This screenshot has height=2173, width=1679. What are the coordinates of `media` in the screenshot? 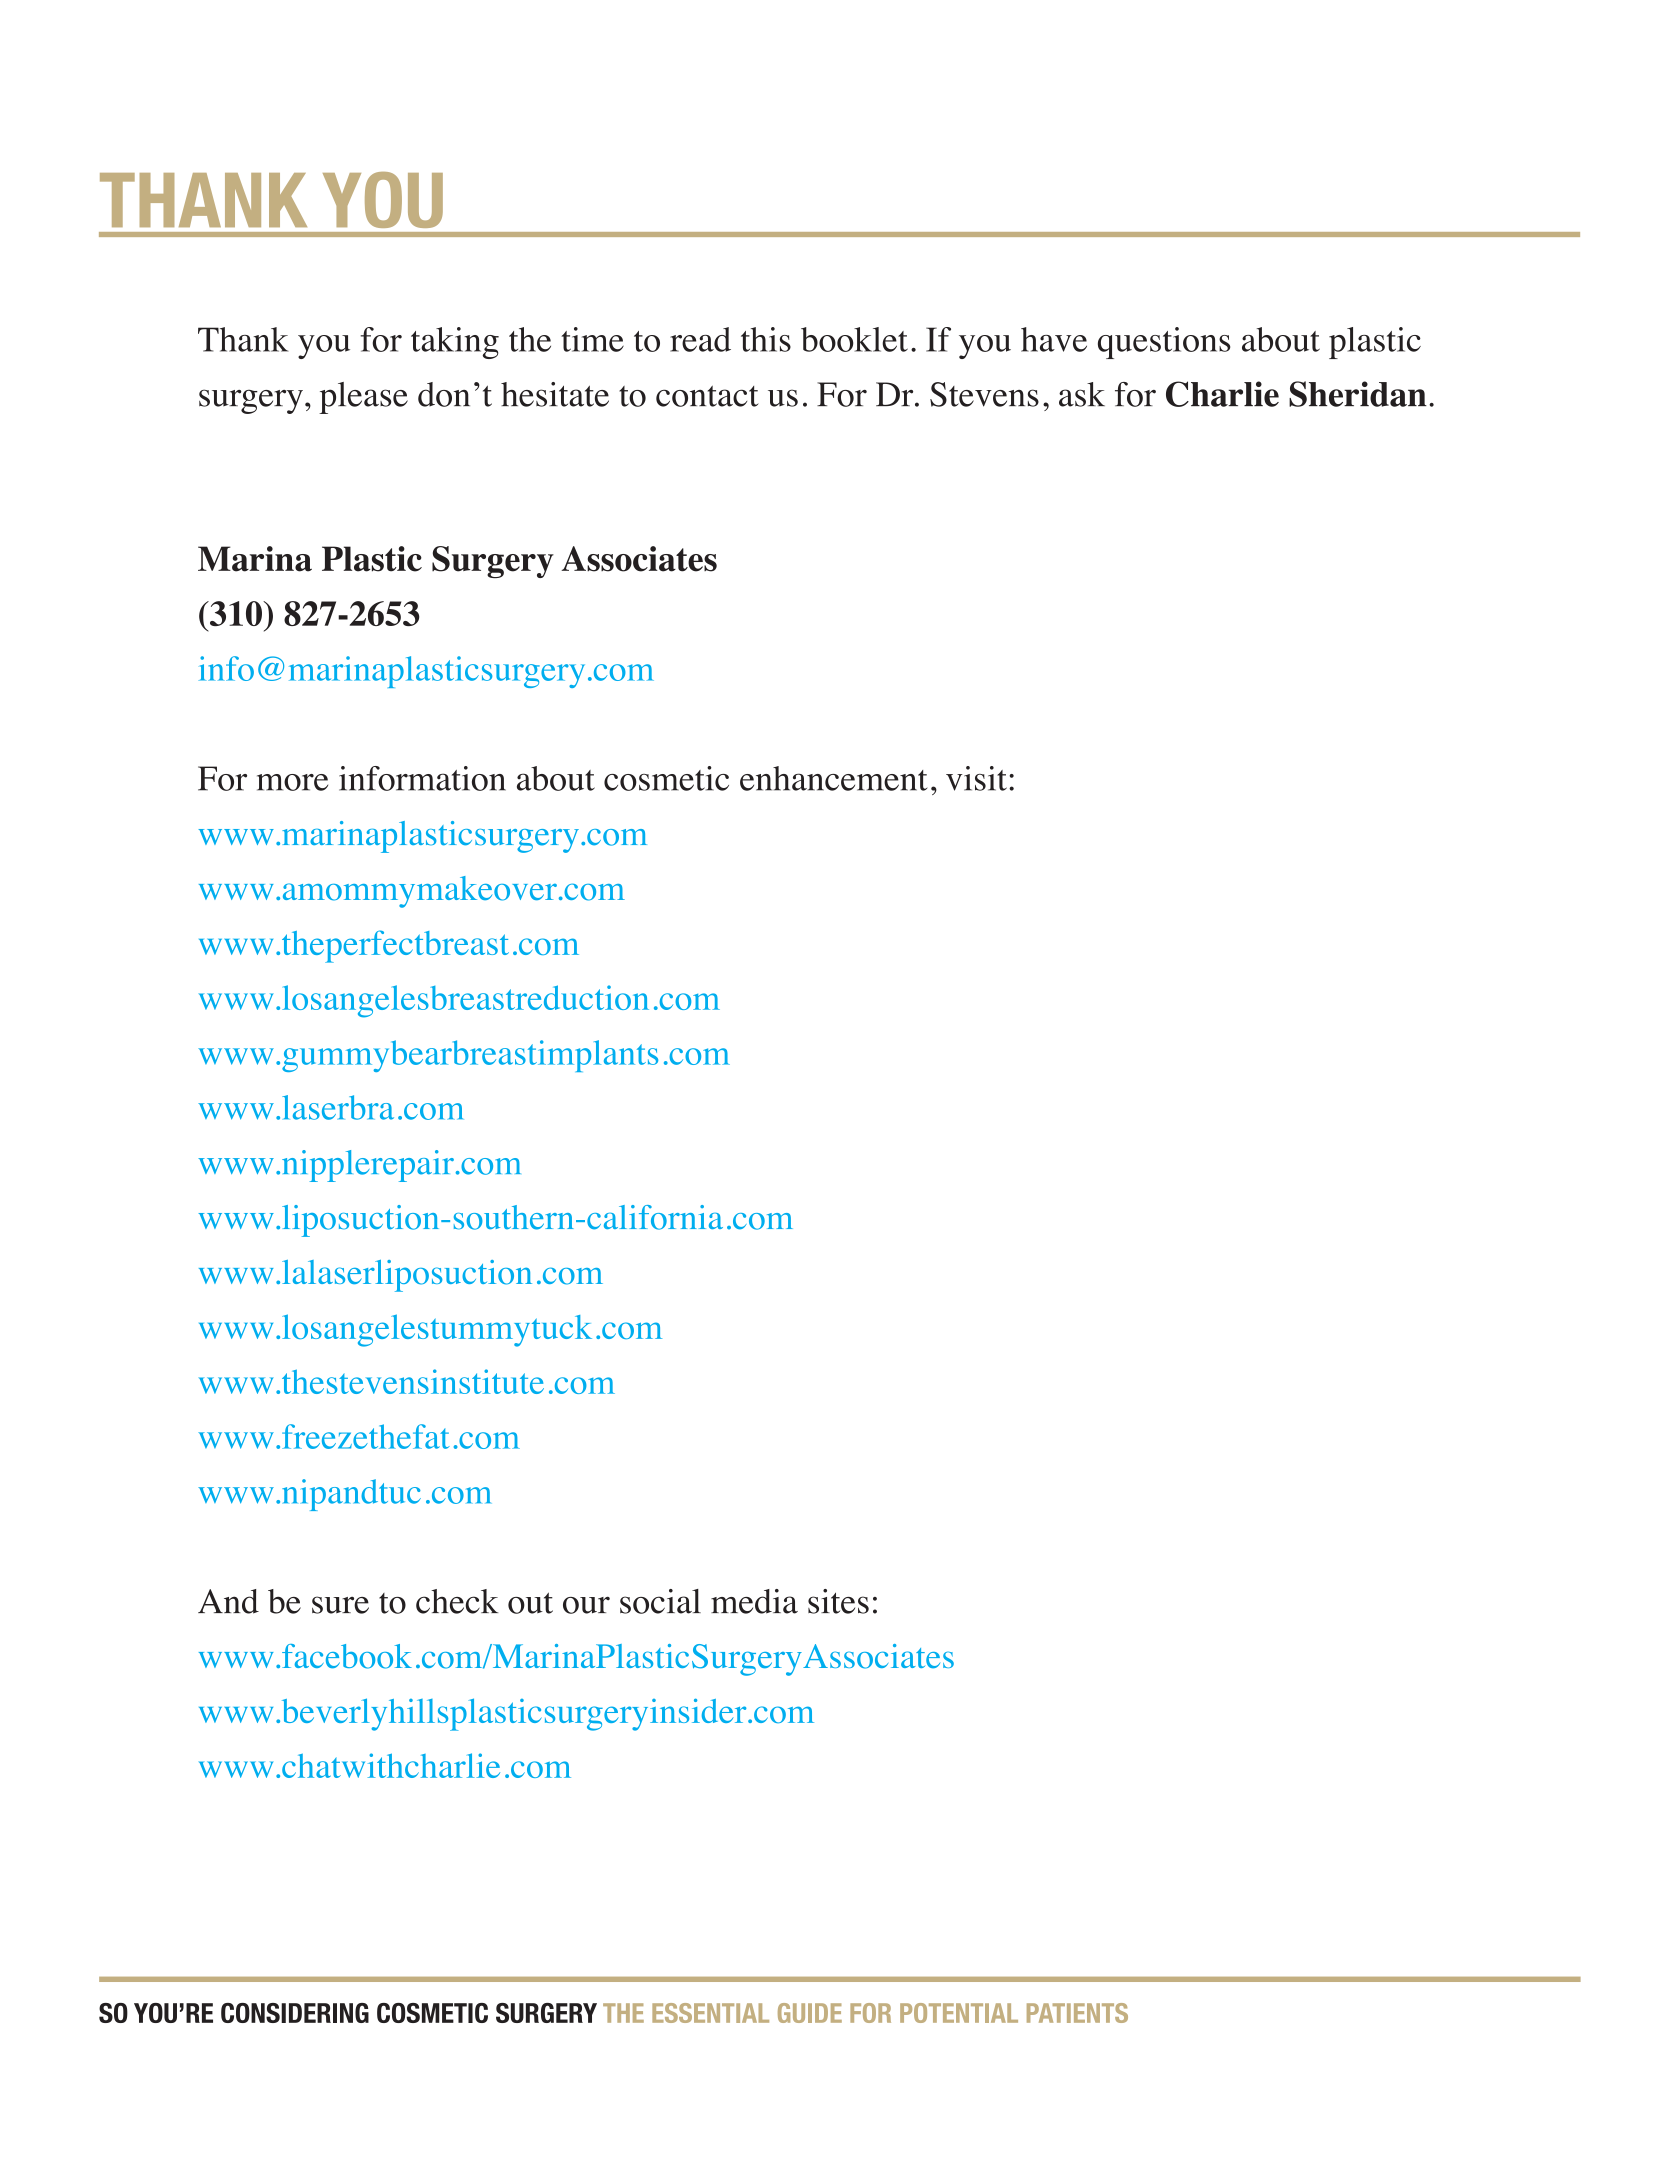 It's located at (754, 1601).
